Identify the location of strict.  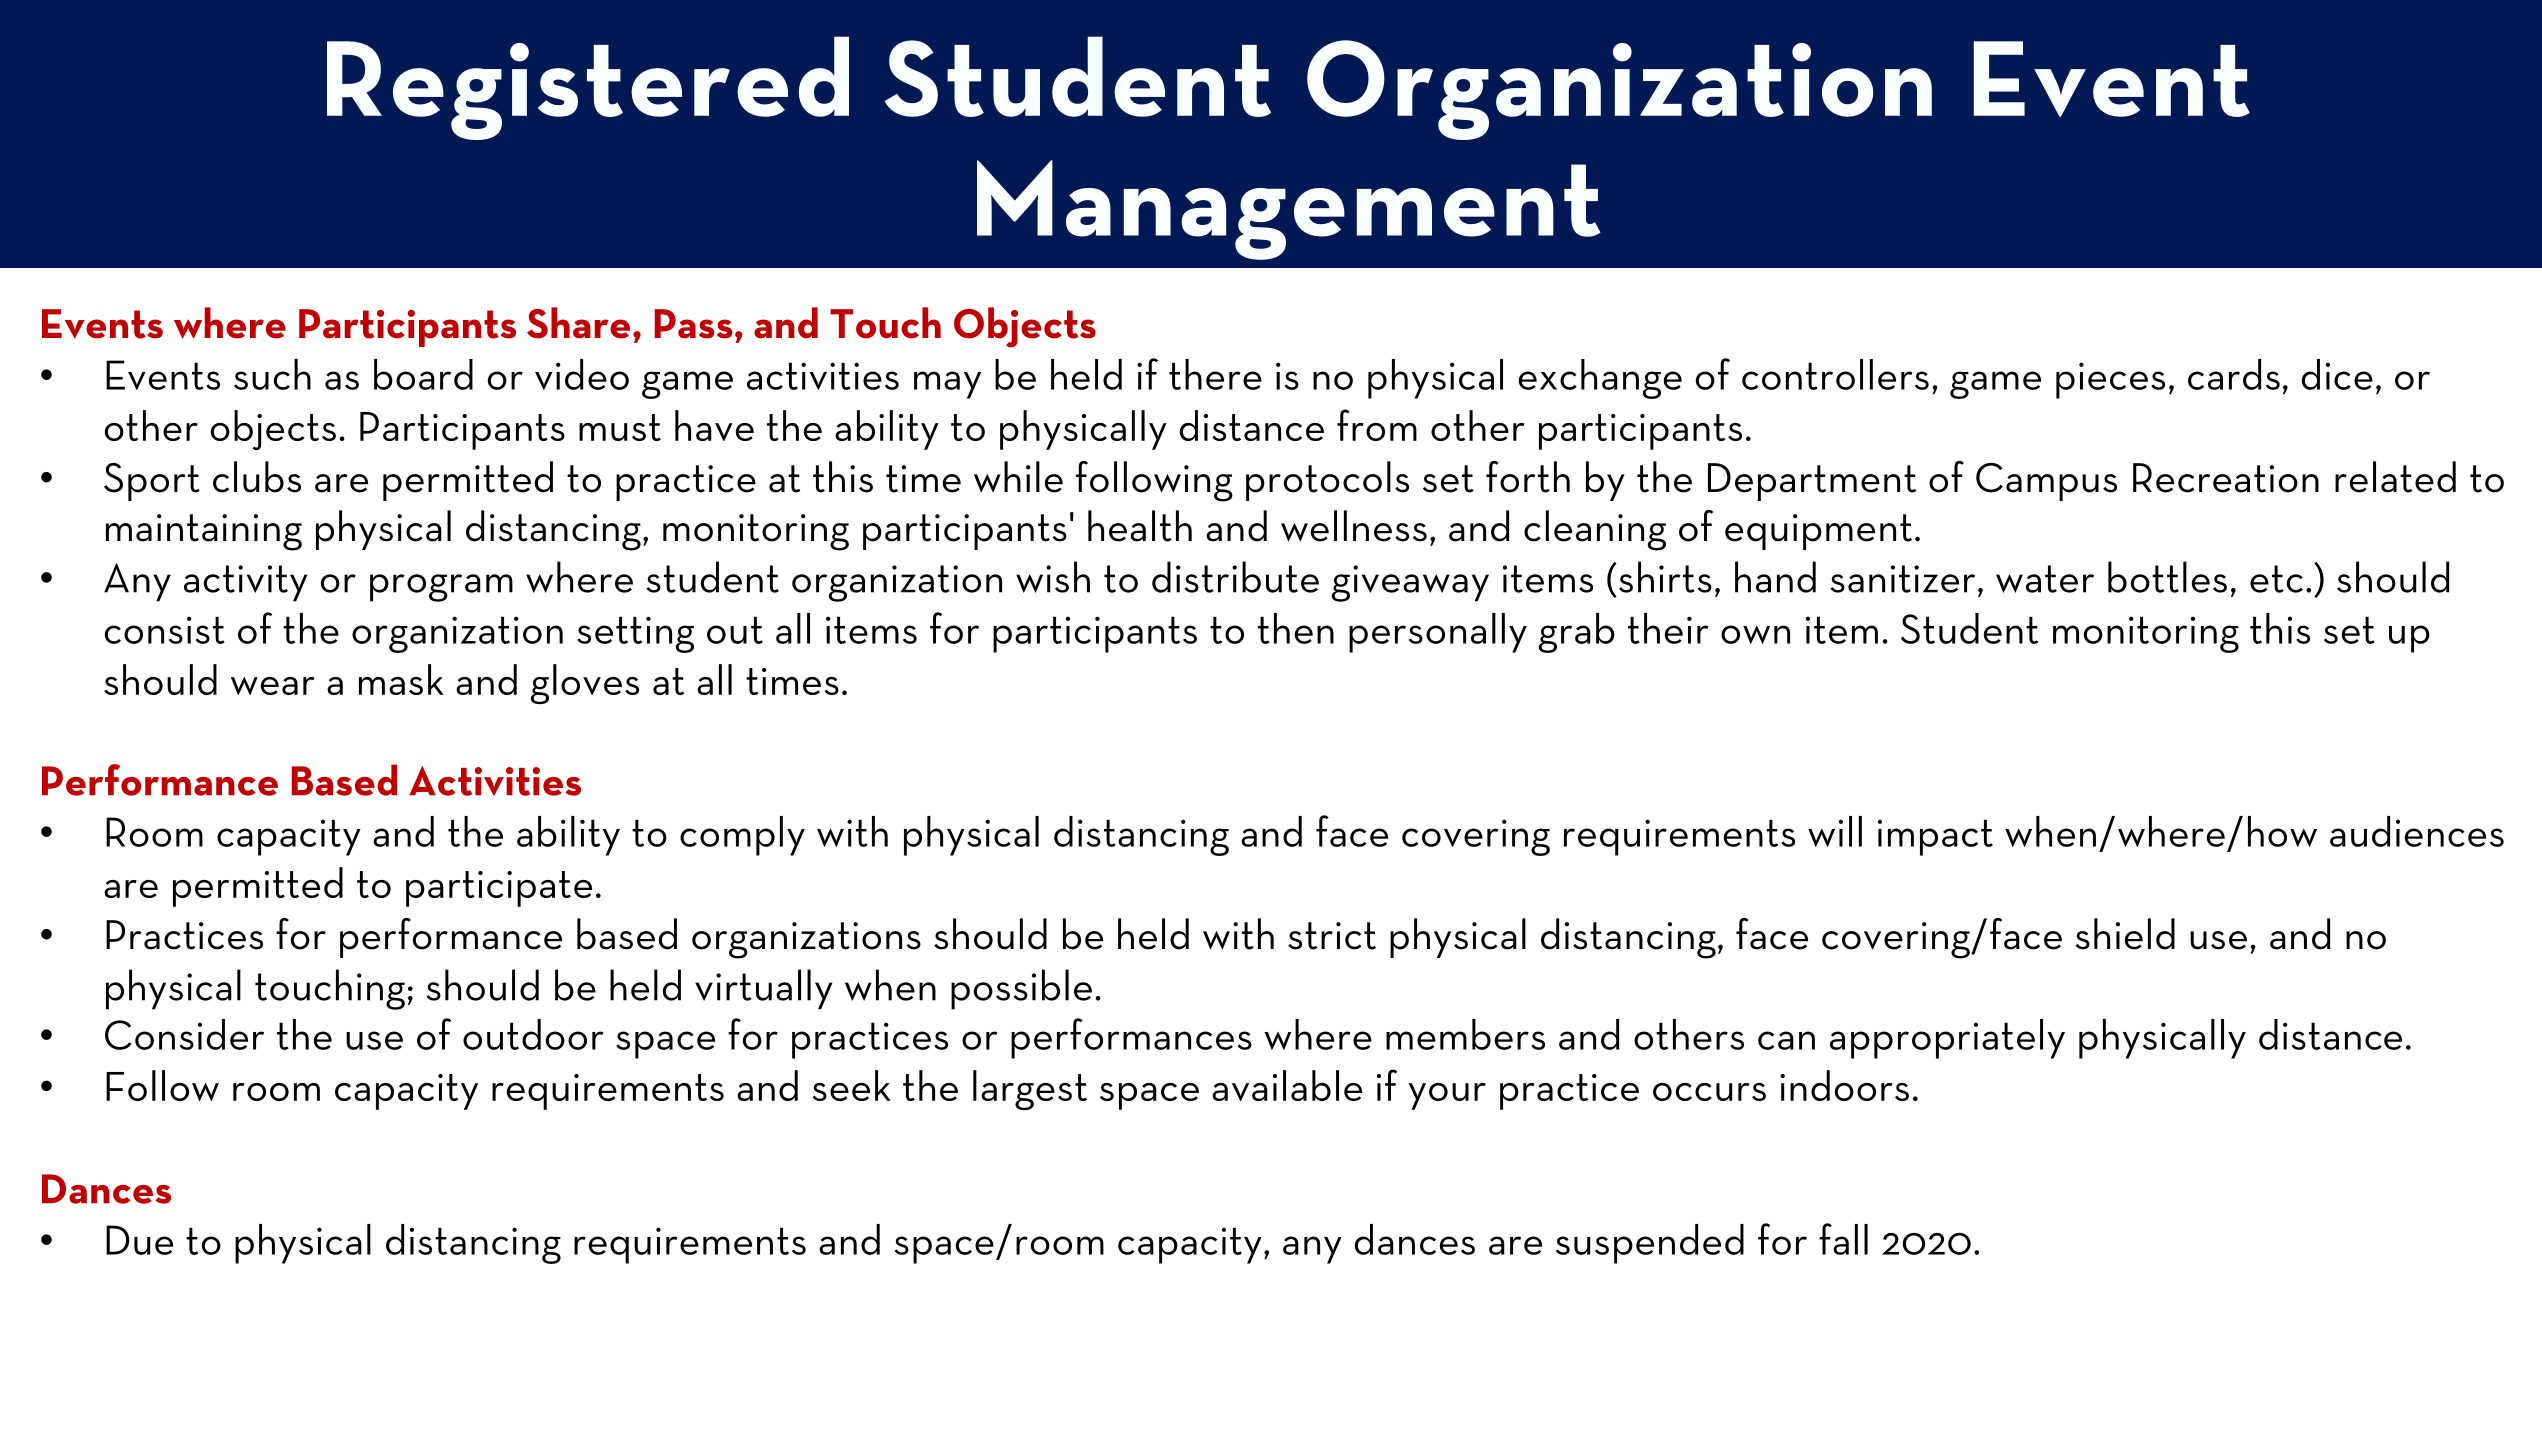
(1332, 936).
